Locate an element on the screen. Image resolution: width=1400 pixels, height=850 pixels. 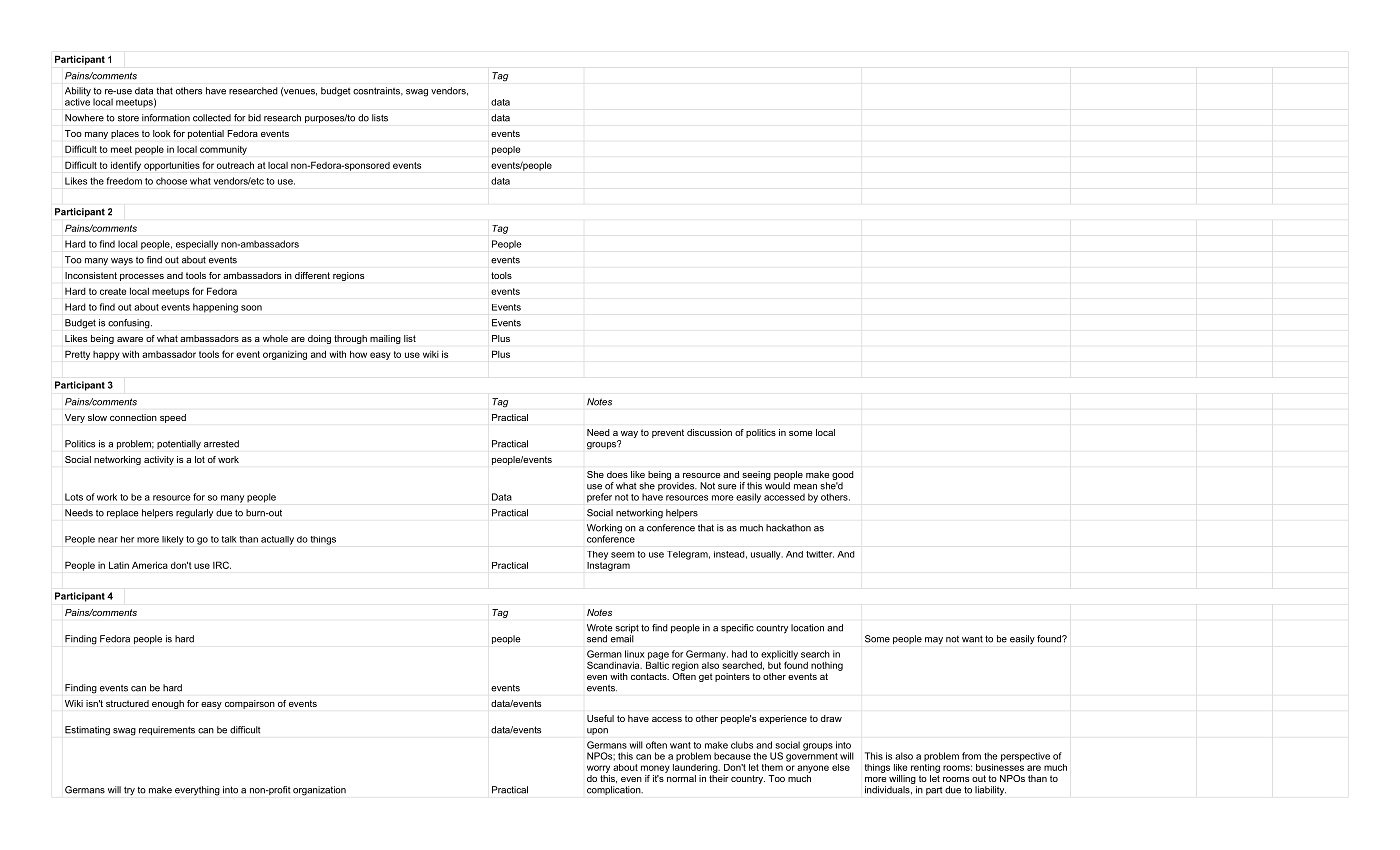
good is located at coordinates (842, 477).
